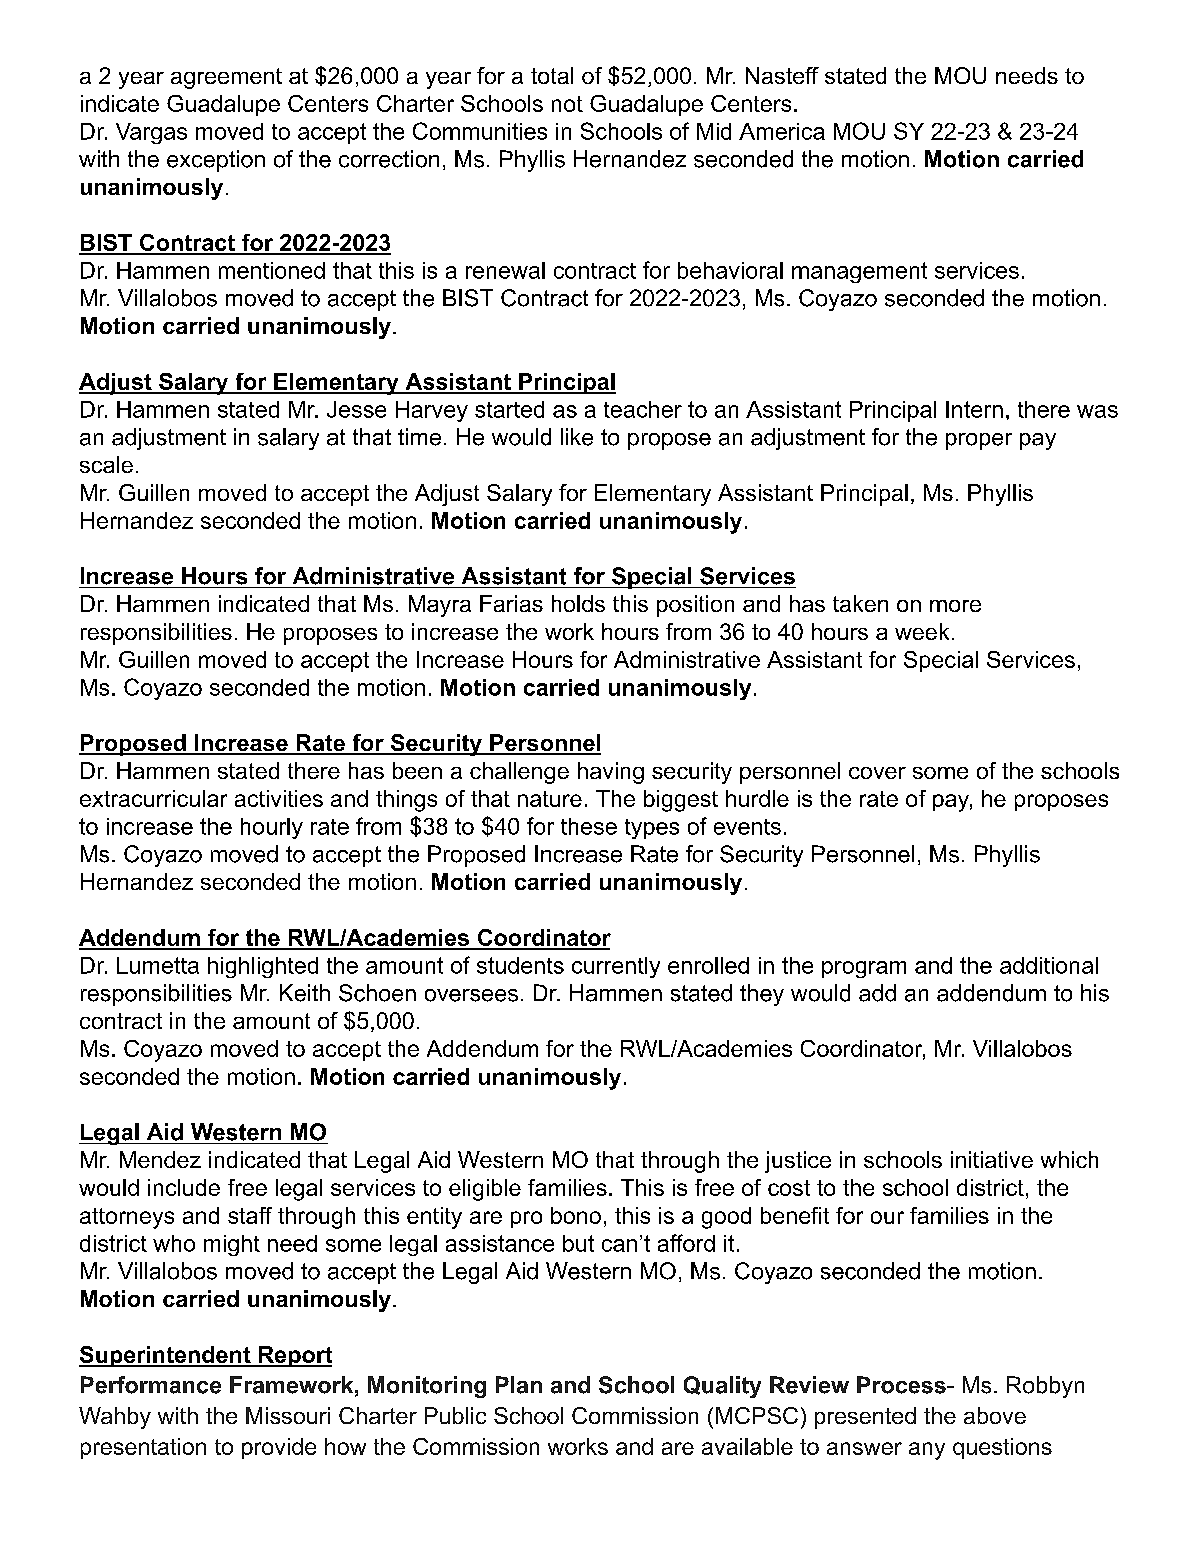 The width and height of the document is (1194, 1545). Describe the element at coordinates (106, 464) in the document. I see `scale` at that location.
